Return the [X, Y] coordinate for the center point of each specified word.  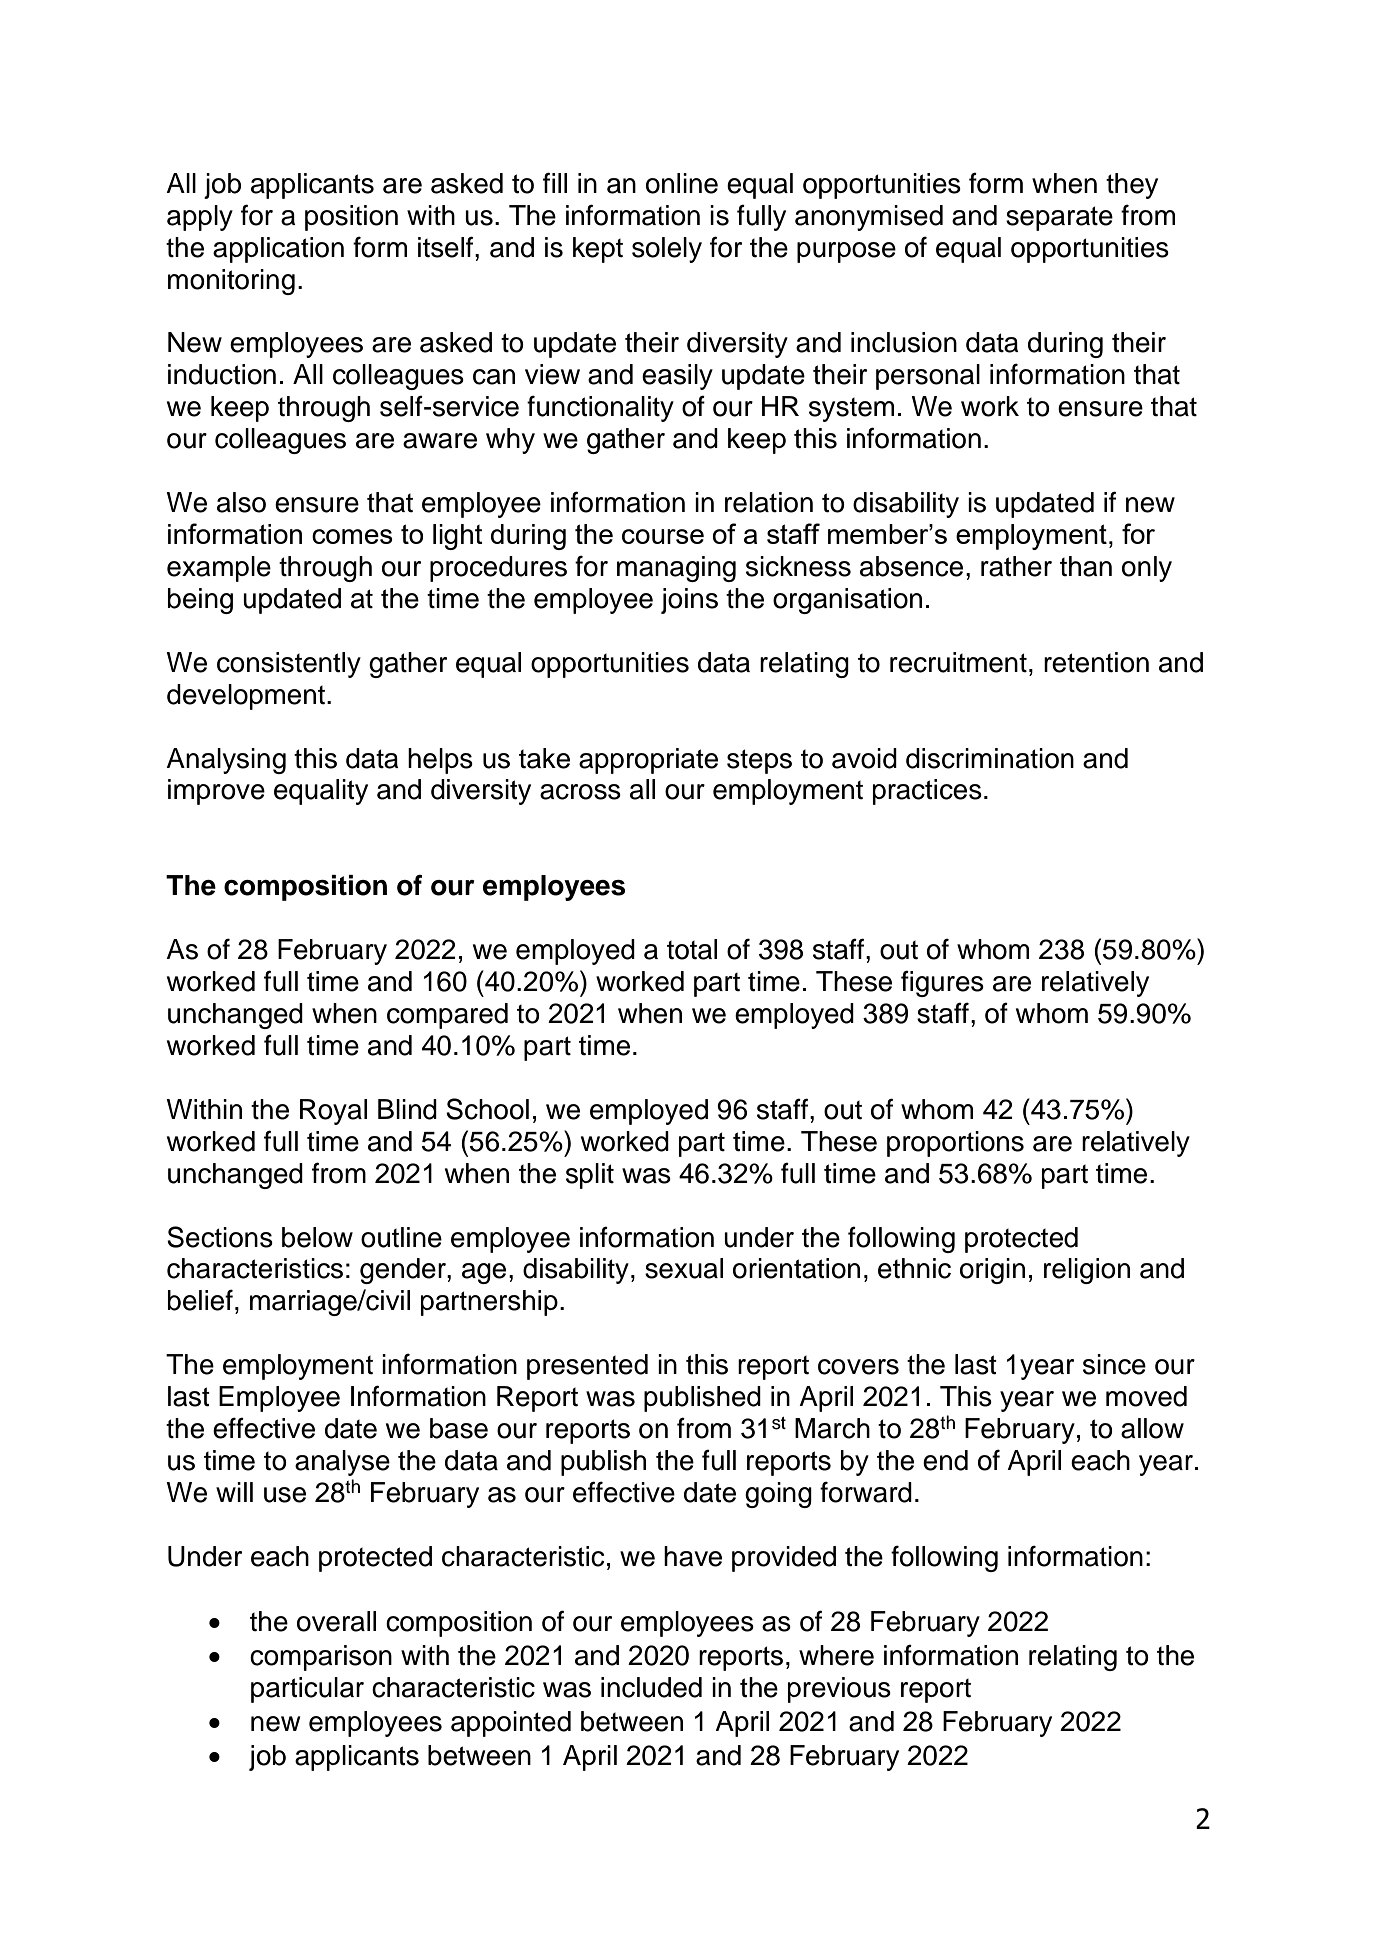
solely [667, 250]
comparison [321, 1658]
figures [942, 983]
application [278, 250]
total [692, 949]
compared [447, 1016]
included [651, 1687]
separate [1059, 218]
